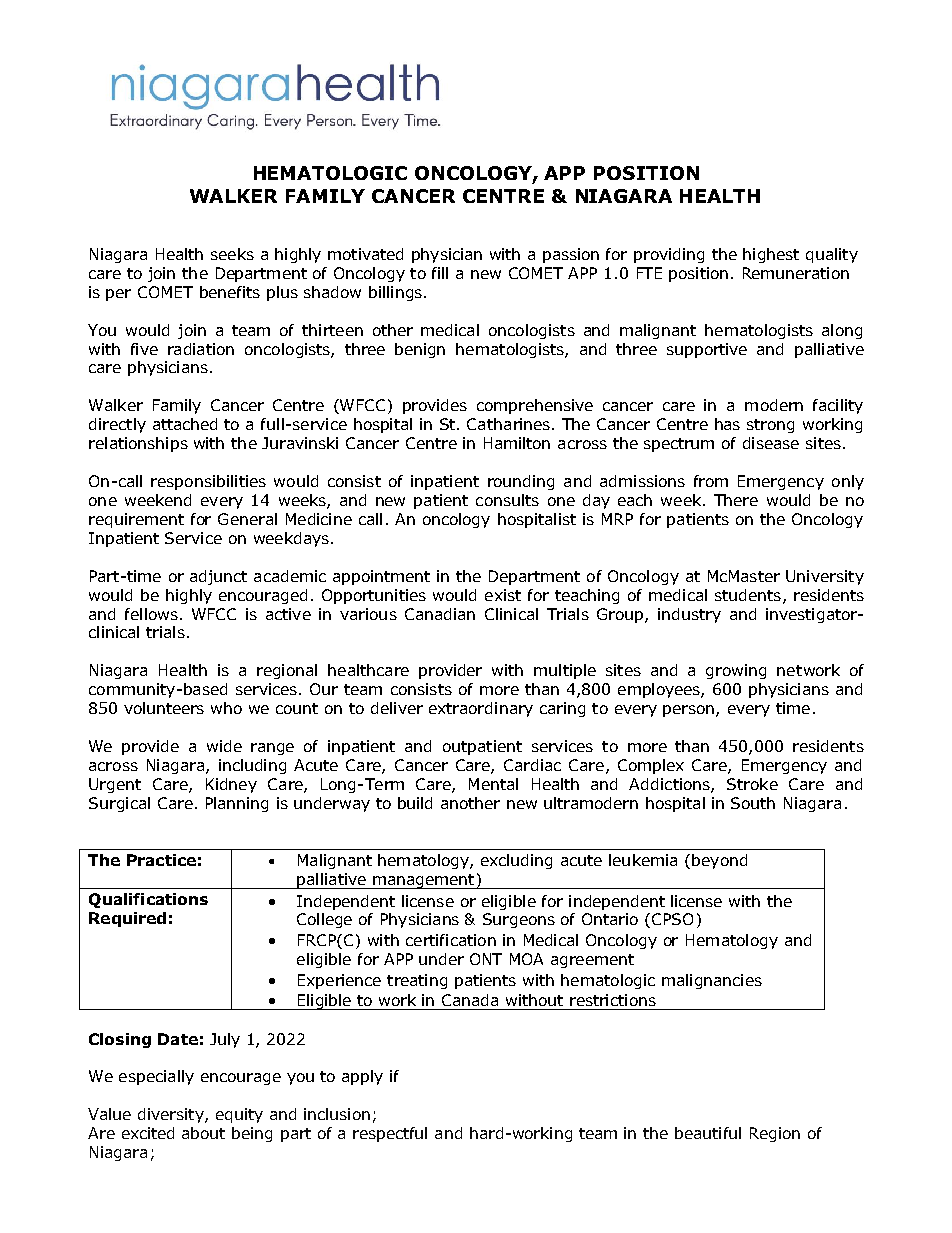  What do you see at coordinates (719, 861) in the image?
I see `beyond` at bounding box center [719, 861].
